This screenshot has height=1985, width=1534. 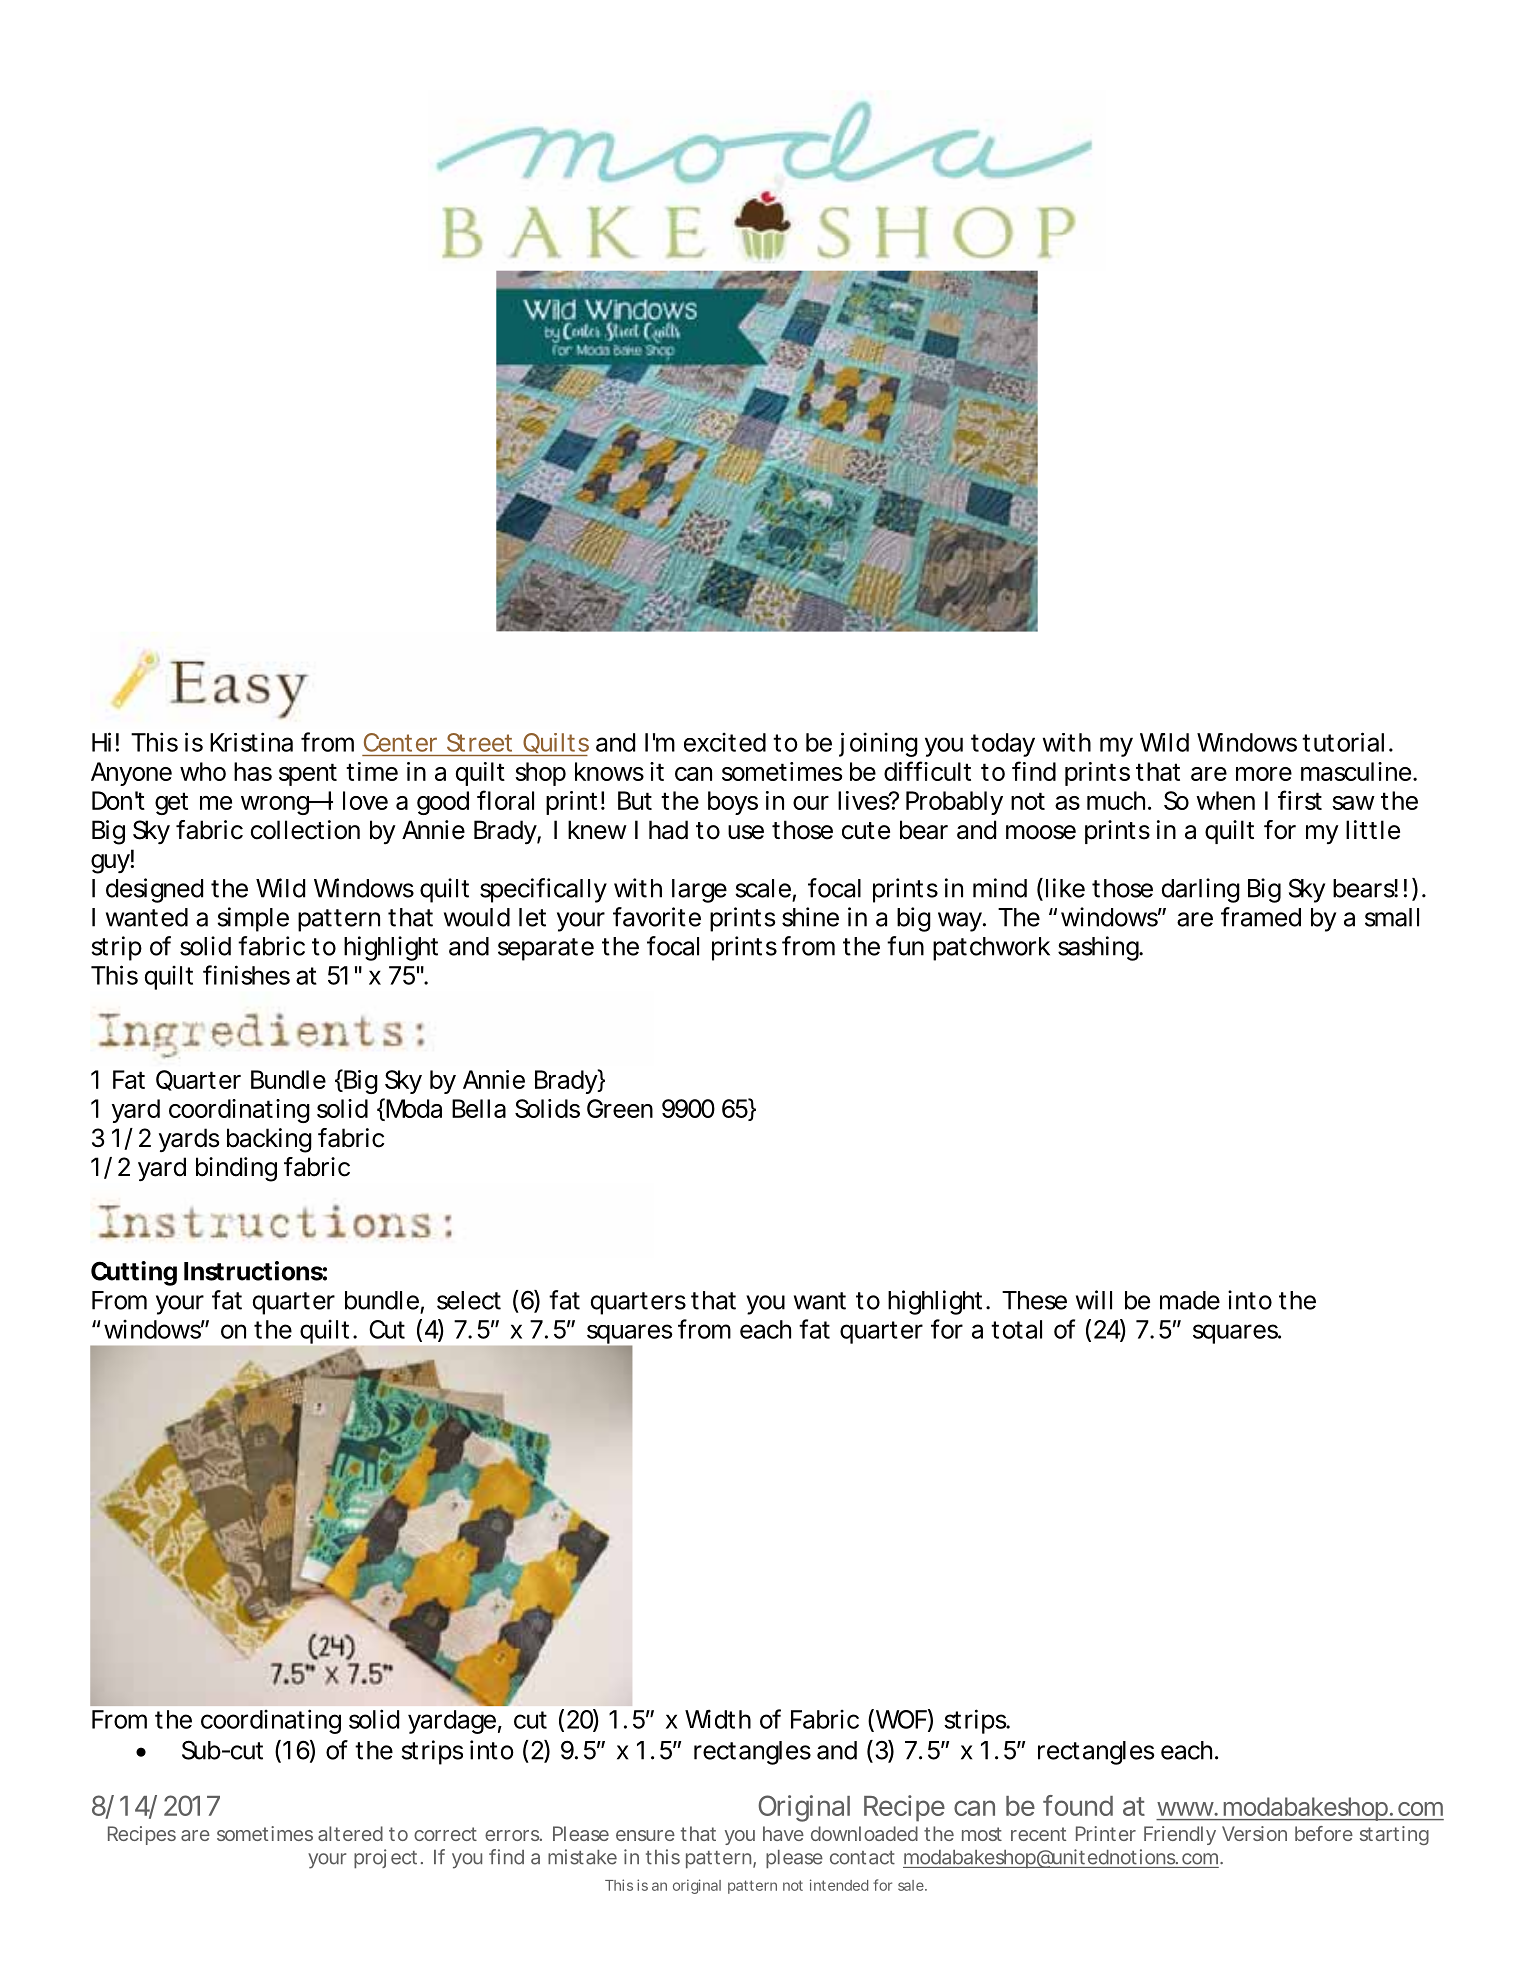 What do you see at coordinates (1016, 1329) in the screenshot?
I see `total` at bounding box center [1016, 1329].
